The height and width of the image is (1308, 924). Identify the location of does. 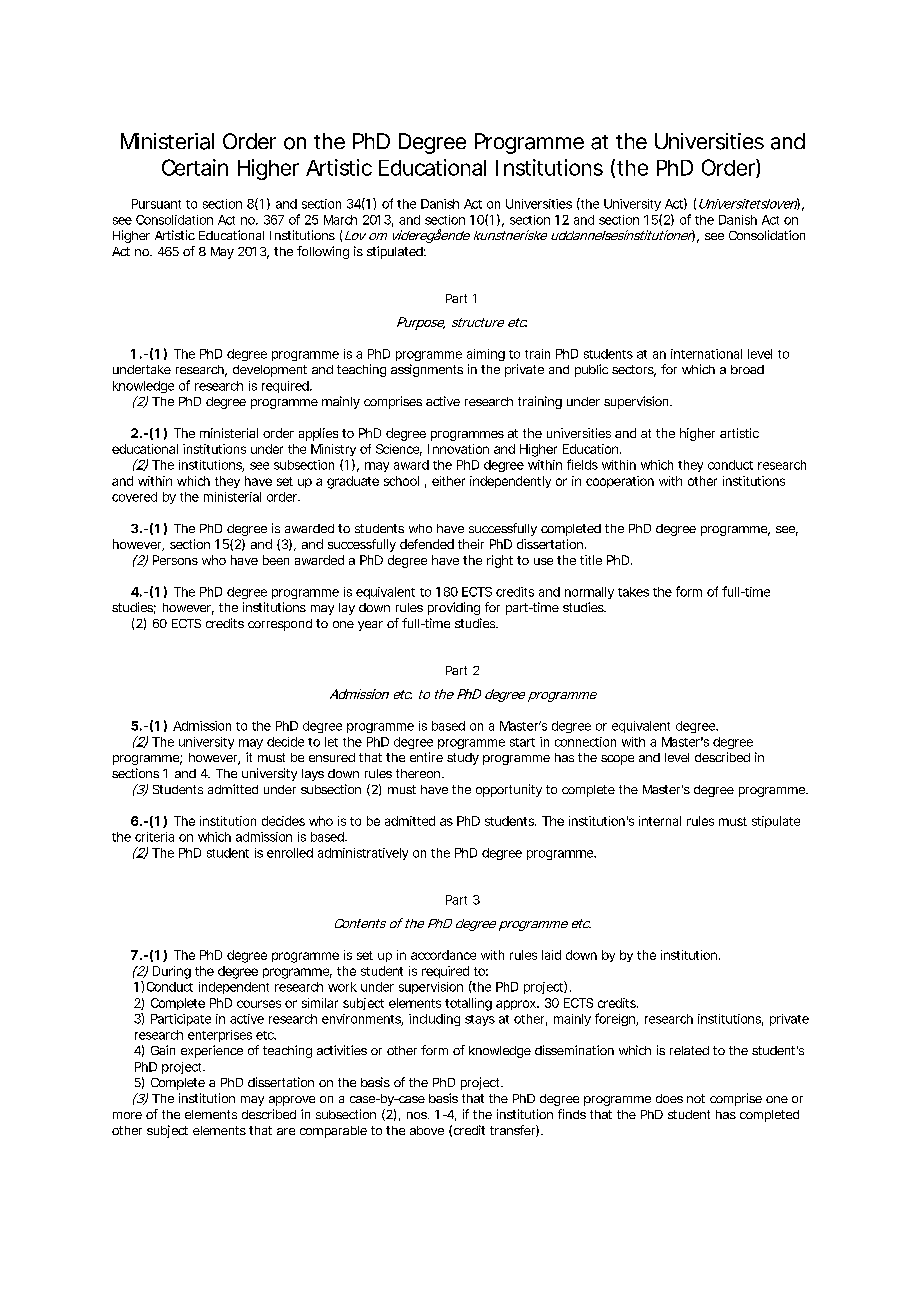
(669, 1098).
